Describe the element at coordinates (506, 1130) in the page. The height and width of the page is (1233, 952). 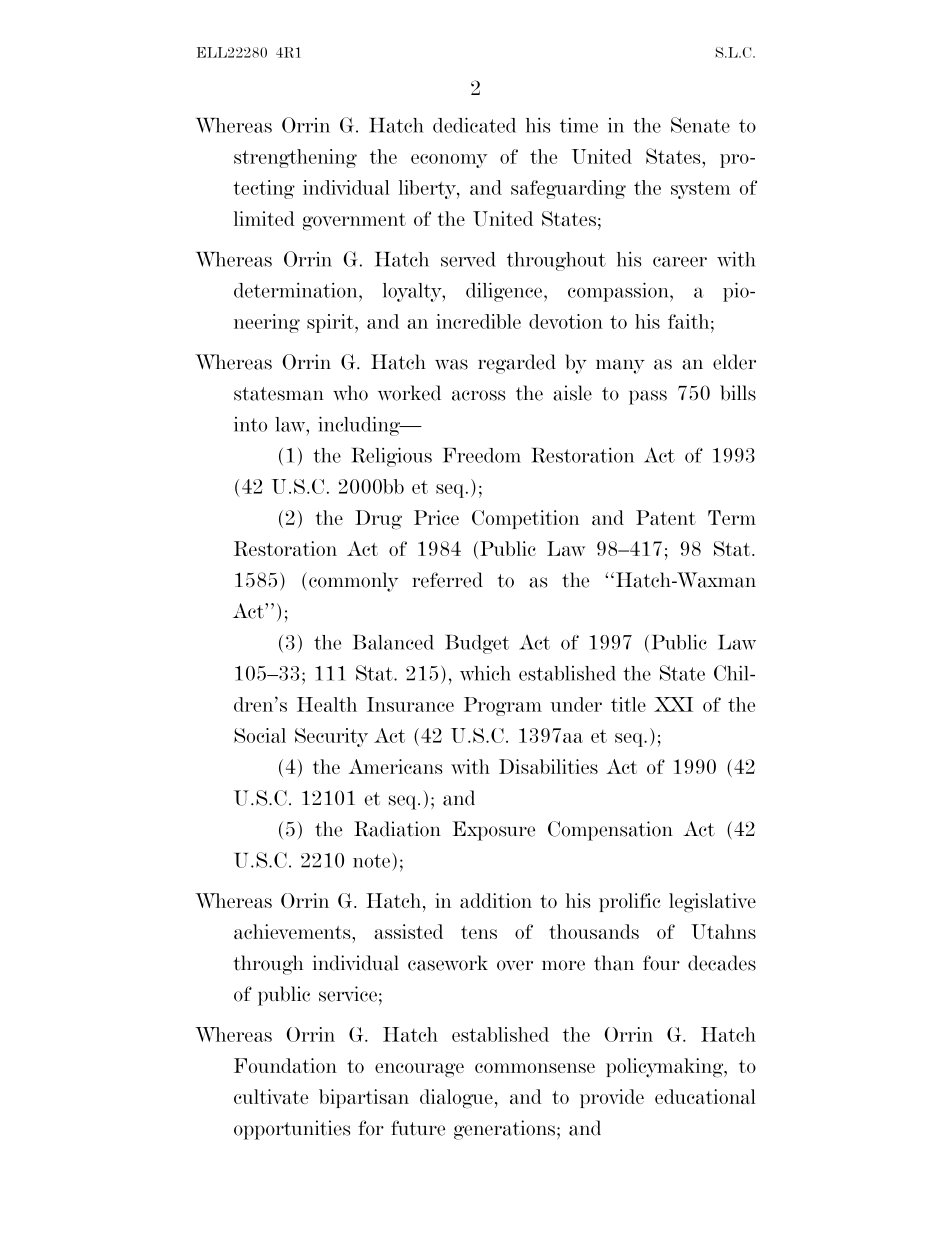
I see `generations` at that location.
